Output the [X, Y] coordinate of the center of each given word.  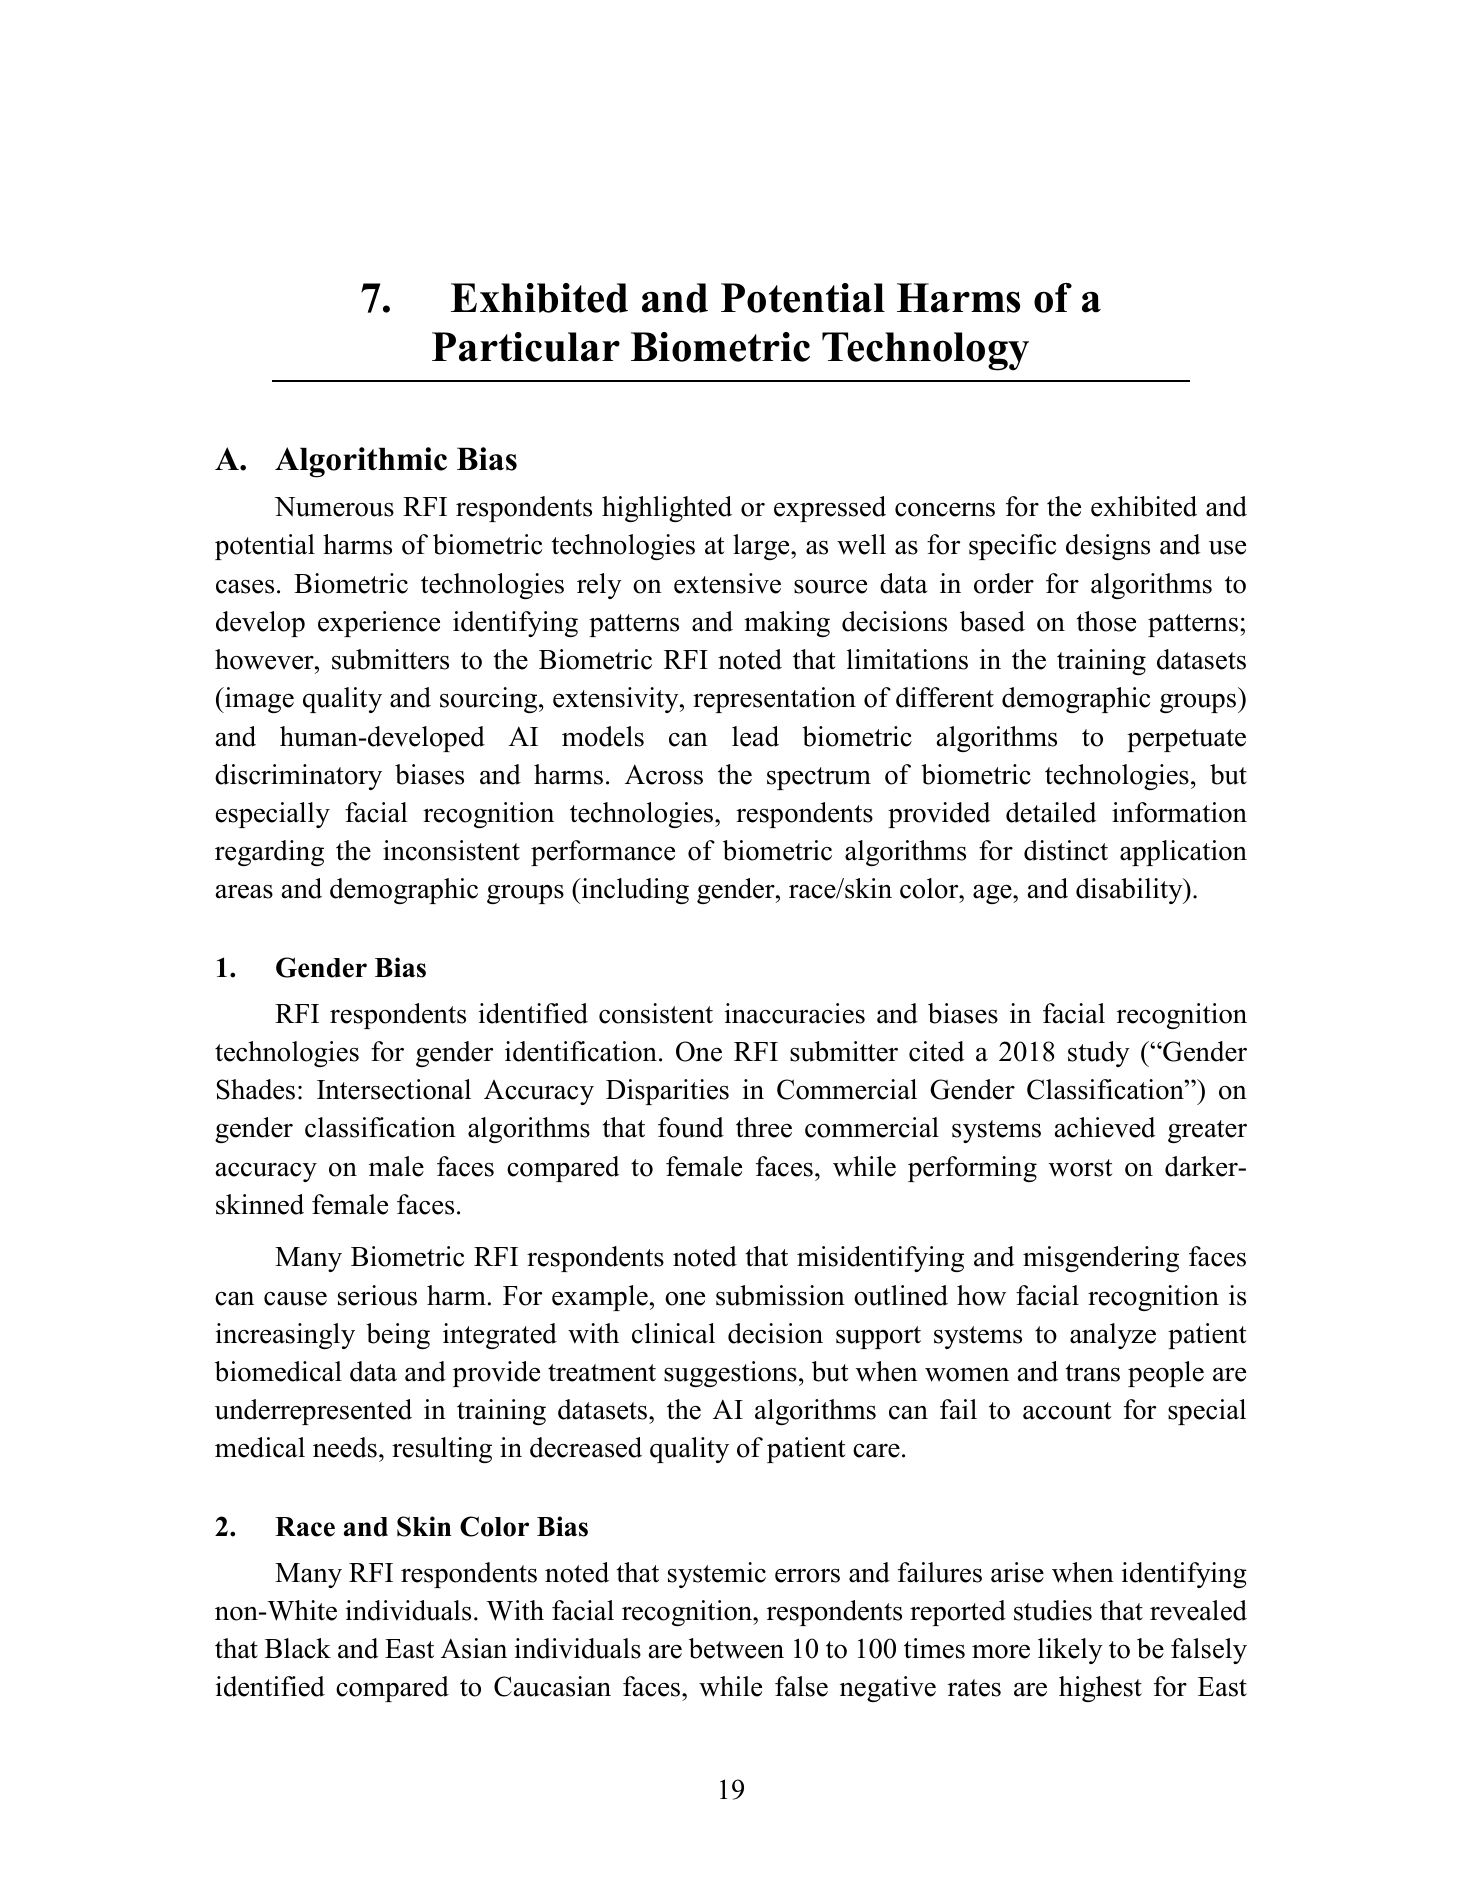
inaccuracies [795, 1013]
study [1099, 1054]
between [736, 1648]
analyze [1113, 1336]
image [258, 700]
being [398, 1336]
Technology [925, 351]
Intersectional [394, 1089]
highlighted [667, 509]
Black [298, 1648]
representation [774, 700]
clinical [673, 1333]
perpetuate [1186, 740]
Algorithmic [361, 462]
